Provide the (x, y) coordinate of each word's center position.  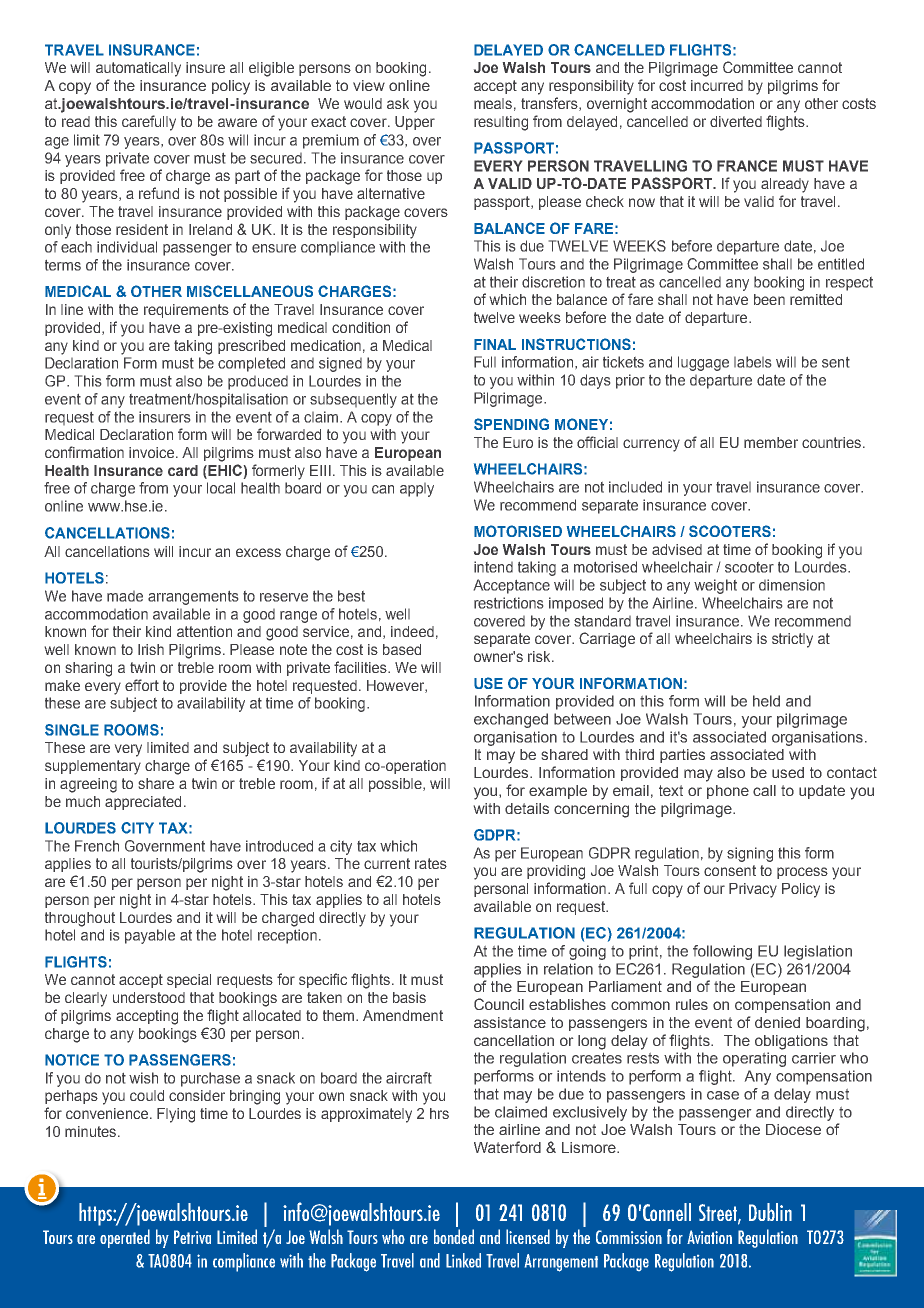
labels (752, 362)
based (402, 649)
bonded (454, 1236)
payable (150, 936)
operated (125, 1238)
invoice (153, 452)
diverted (736, 121)
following (722, 952)
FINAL (495, 344)
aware (237, 122)
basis (409, 997)
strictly (792, 640)
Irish (151, 649)
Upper (415, 123)
